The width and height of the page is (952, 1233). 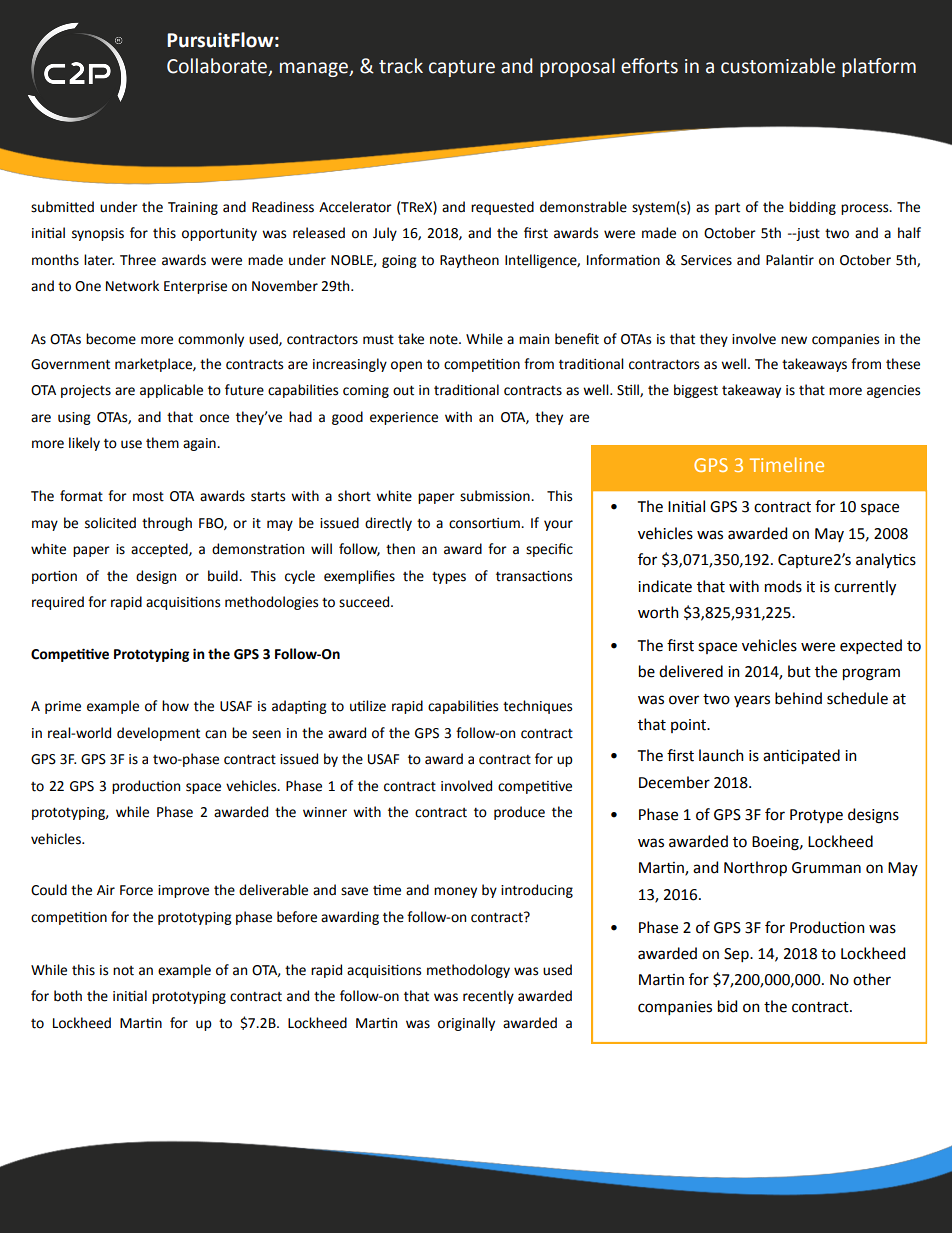 I want to click on Collaborate, so click(x=218, y=67).
